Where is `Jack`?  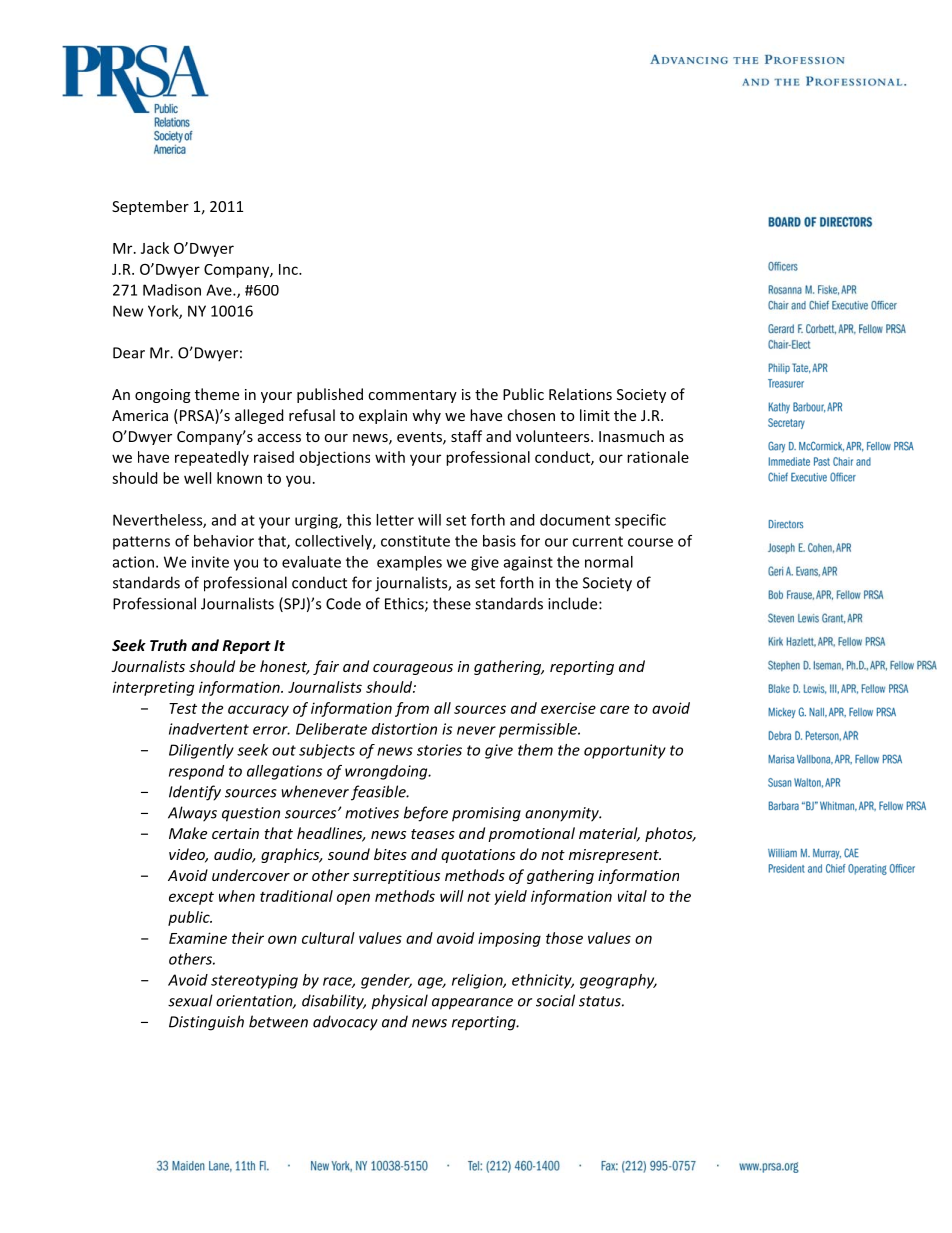
Jack is located at coordinates (155, 248).
